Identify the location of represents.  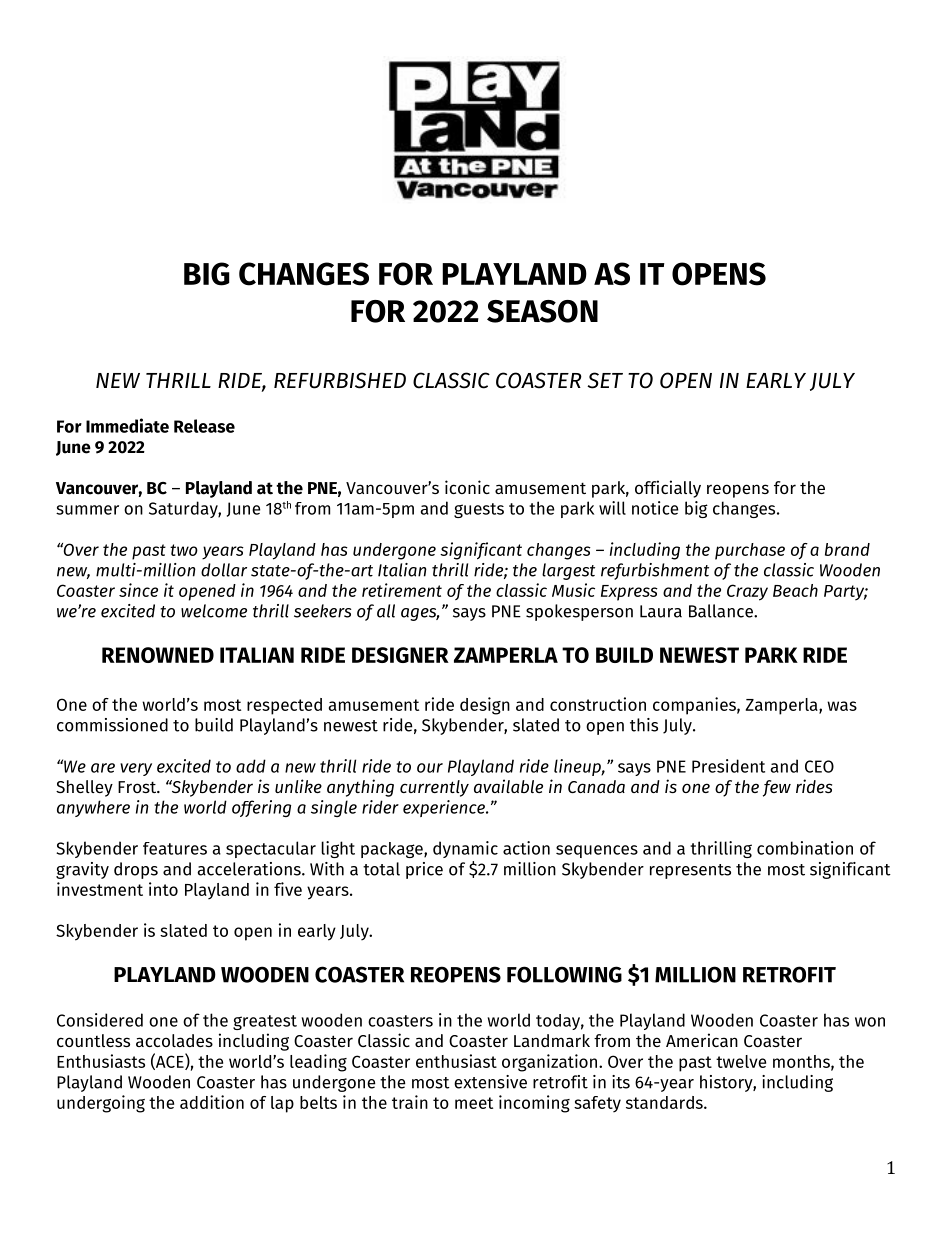
(690, 871).
